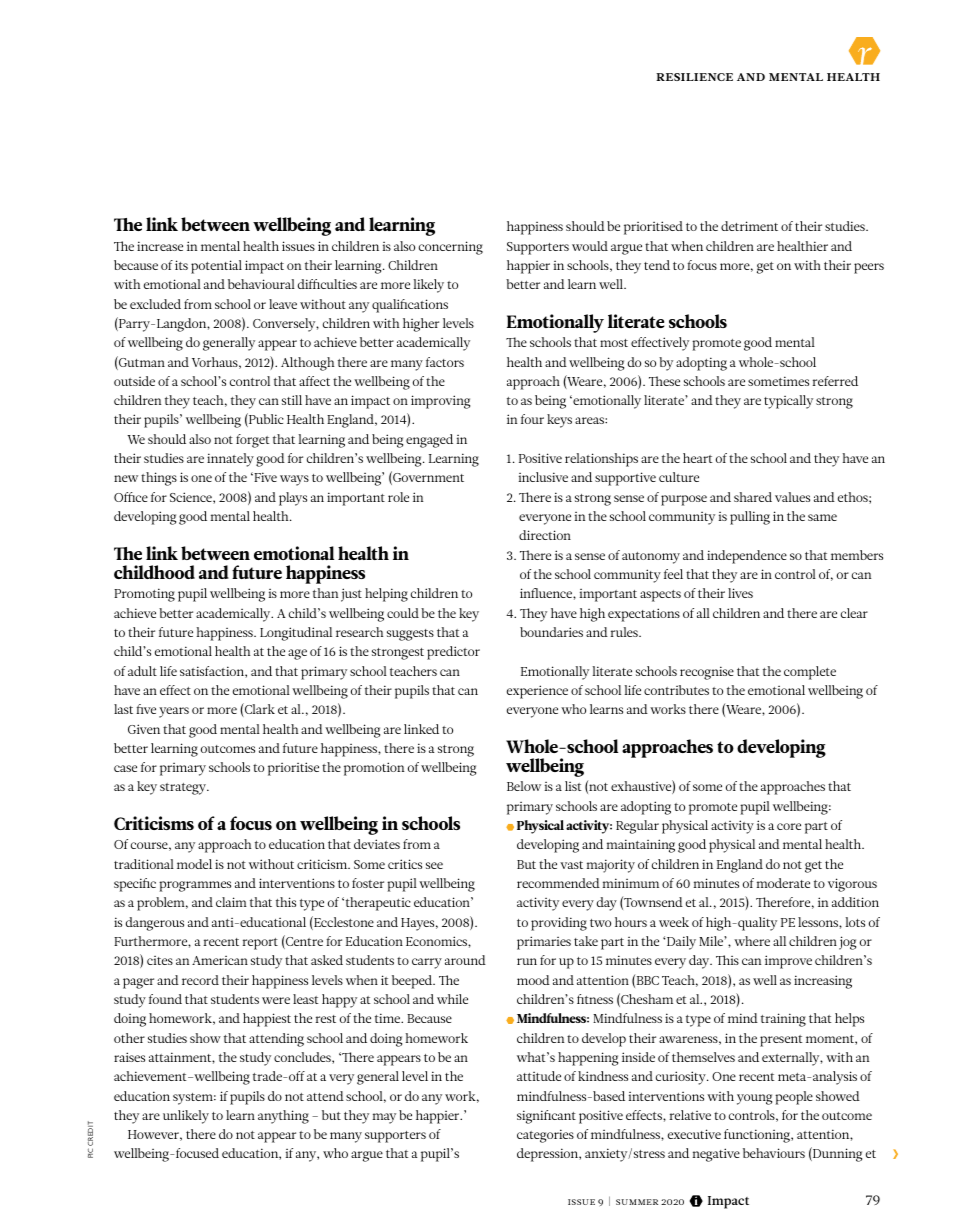  What do you see at coordinates (142, 671) in the screenshot?
I see `adult` at bounding box center [142, 671].
